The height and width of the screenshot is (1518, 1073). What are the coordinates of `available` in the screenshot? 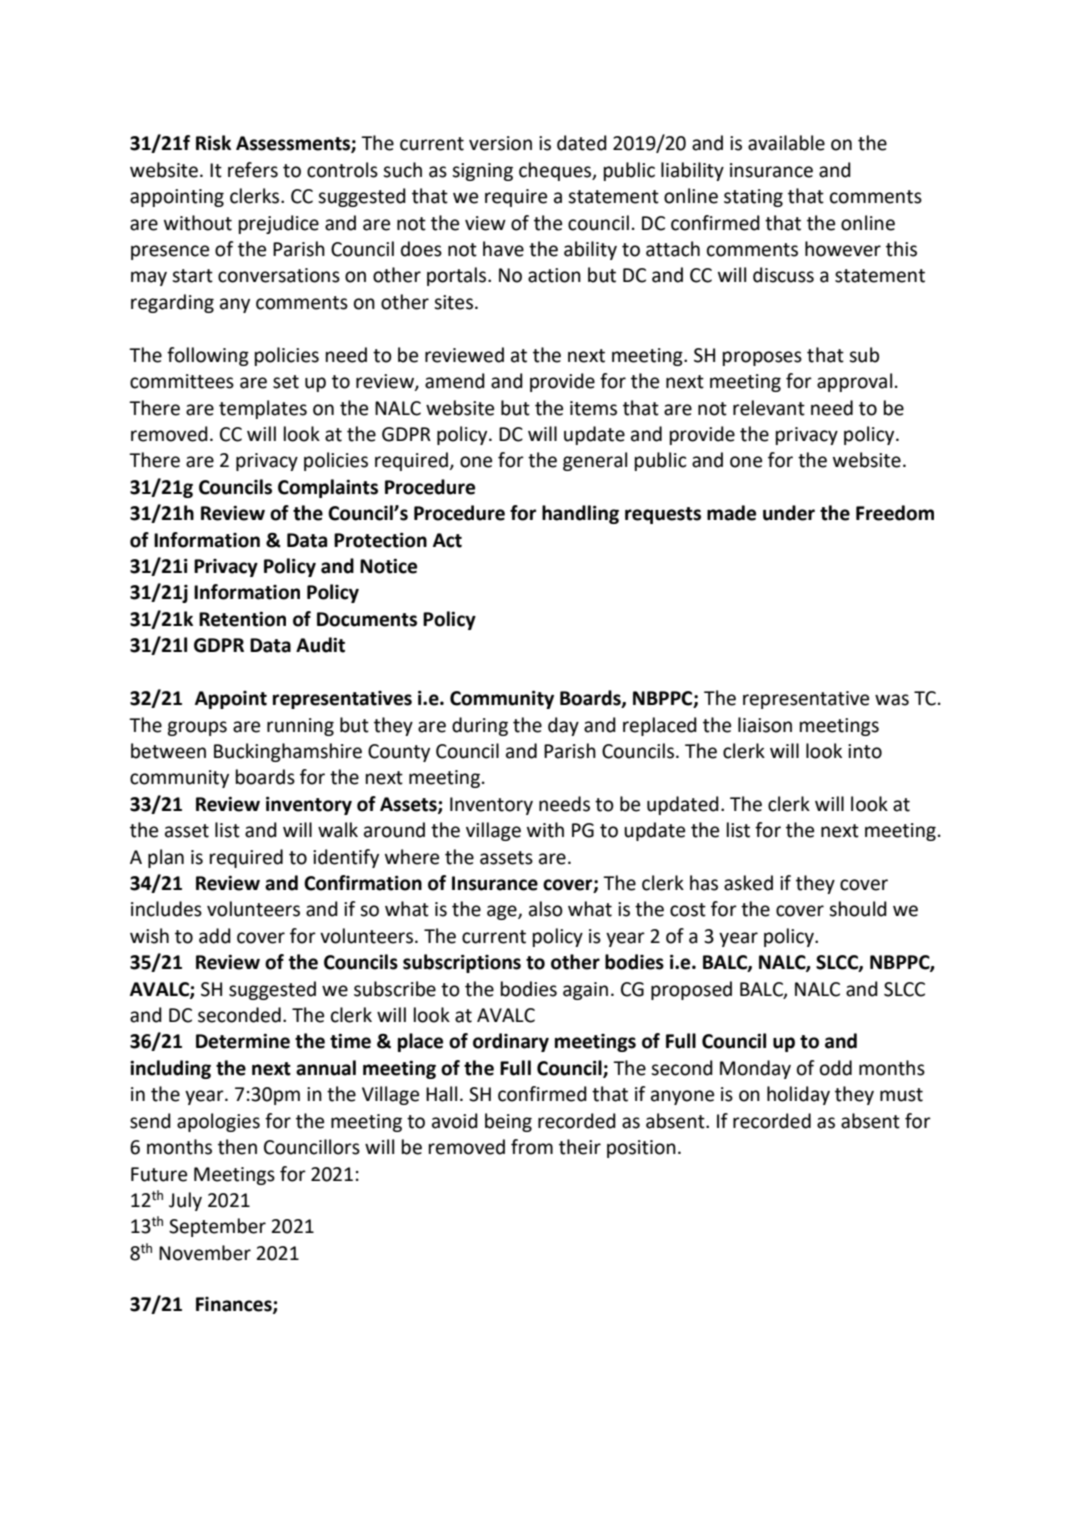 It's located at (786, 143).
